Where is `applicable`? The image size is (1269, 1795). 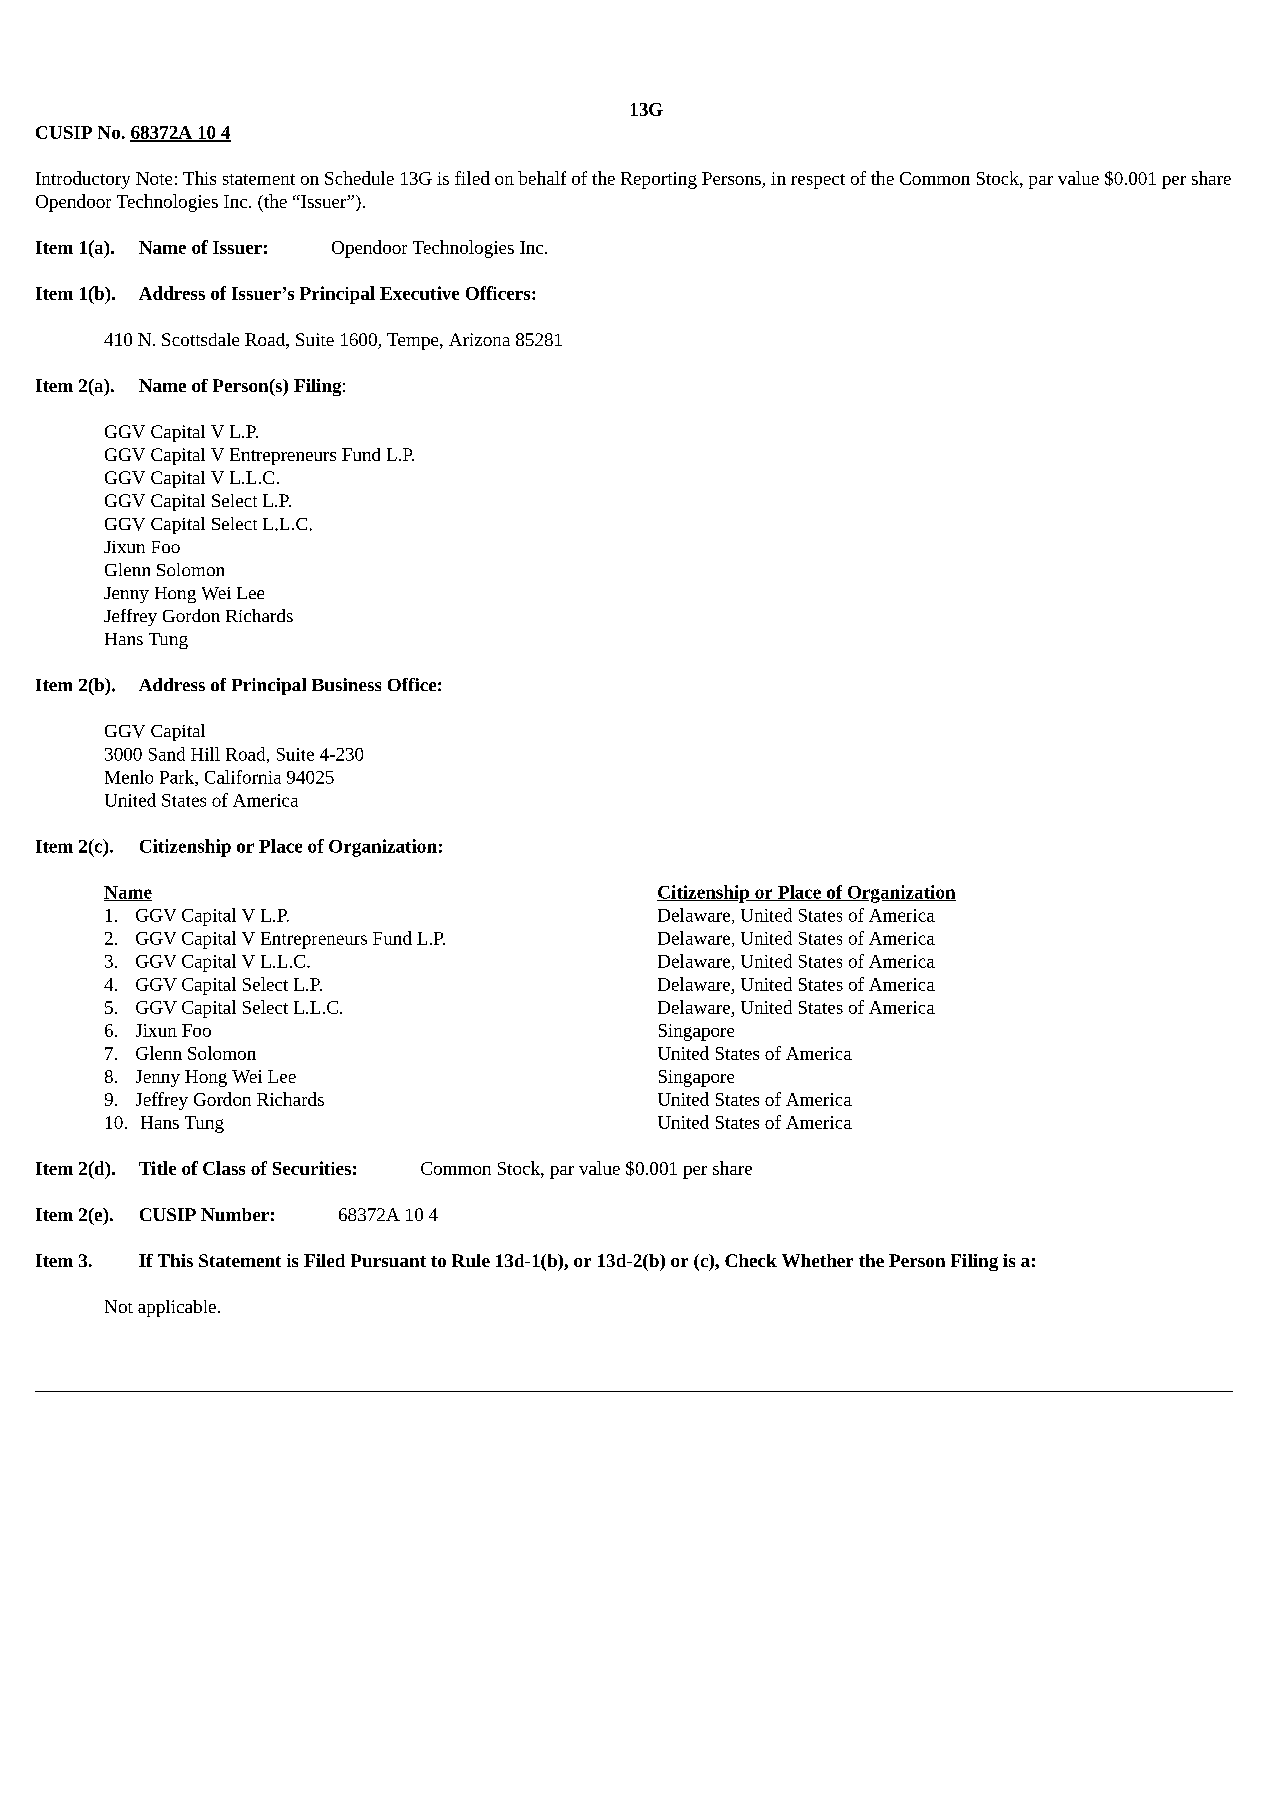 applicable is located at coordinates (177, 1308).
